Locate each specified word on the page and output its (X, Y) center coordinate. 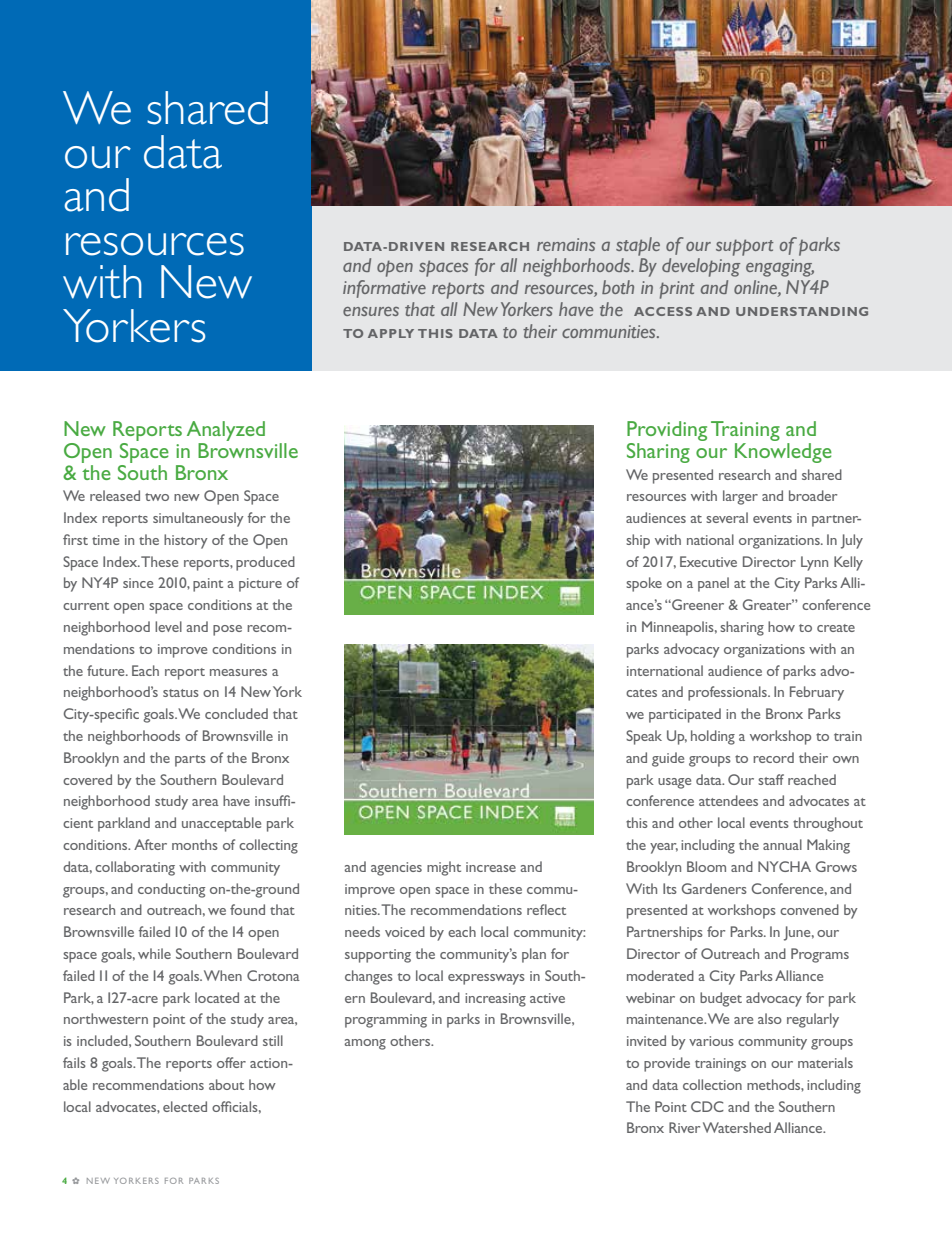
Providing (667, 431)
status (181, 693)
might (444, 868)
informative (384, 289)
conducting (171, 890)
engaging (780, 268)
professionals (728, 693)
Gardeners (714, 888)
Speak (644, 737)
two (157, 497)
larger (740, 497)
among (365, 1044)
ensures (371, 311)
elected (185, 1106)
